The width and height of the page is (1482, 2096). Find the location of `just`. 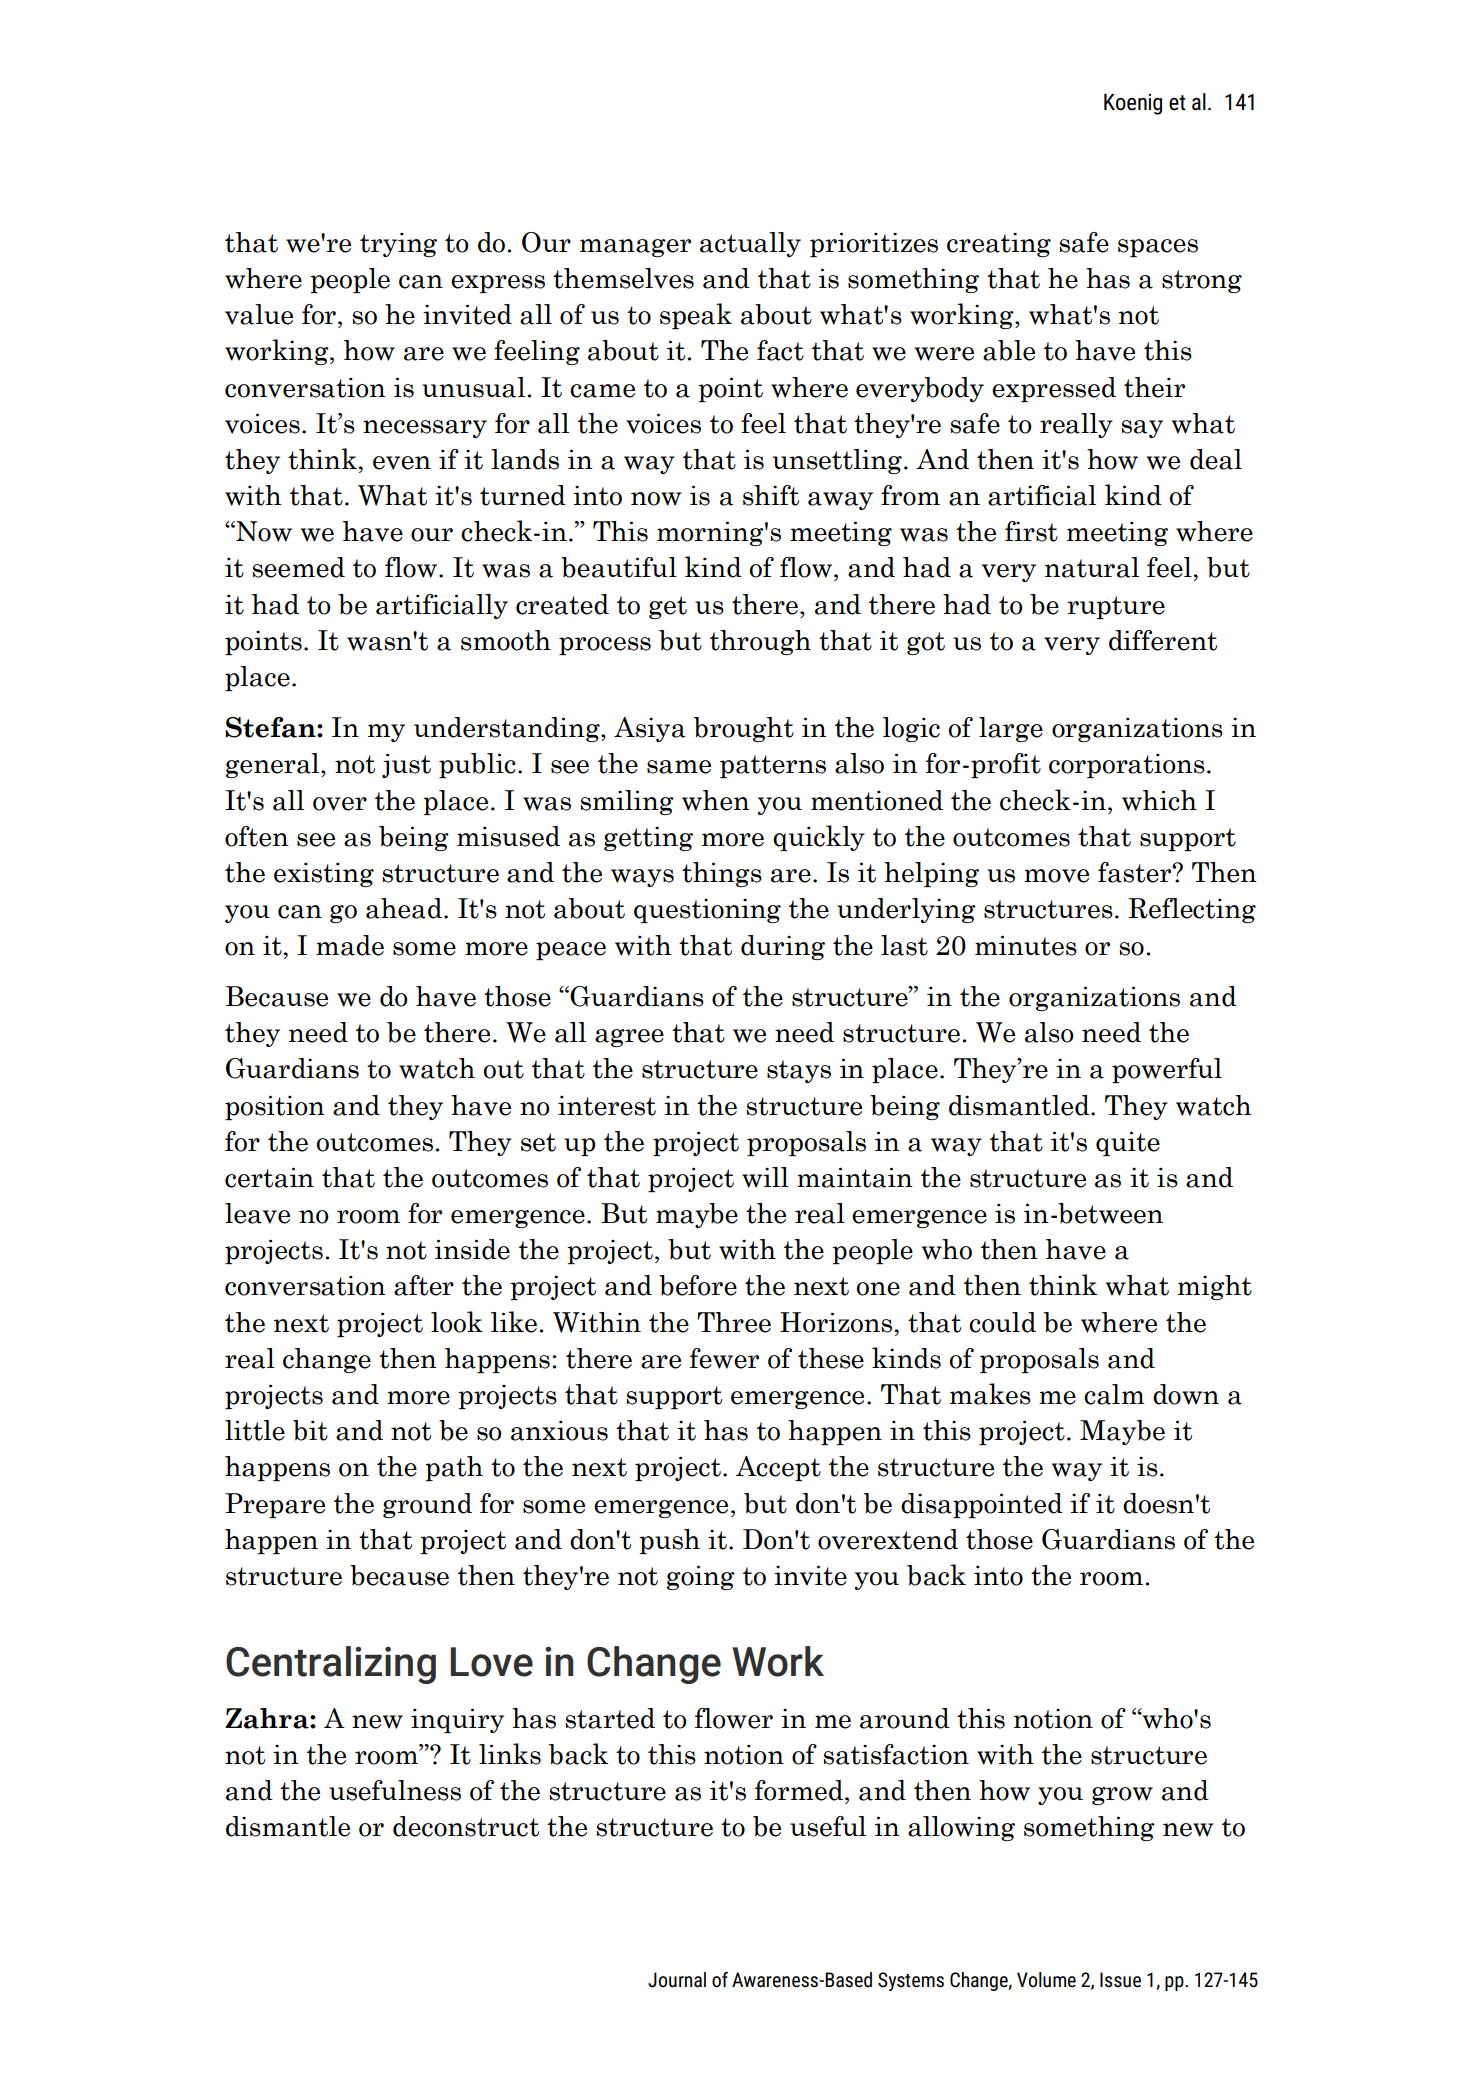

just is located at coordinates (406, 765).
